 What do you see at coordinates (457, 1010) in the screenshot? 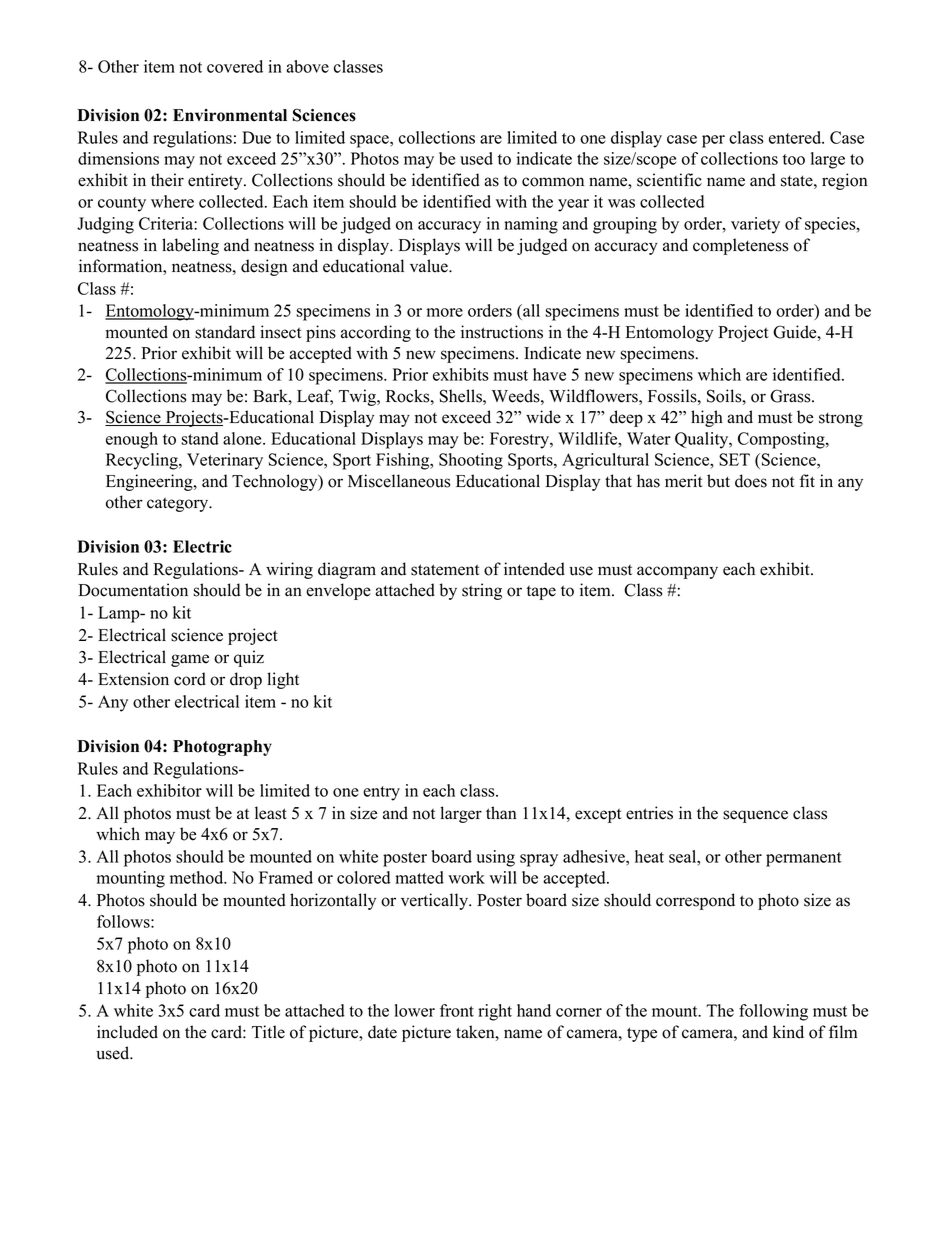
I see `front` at bounding box center [457, 1010].
